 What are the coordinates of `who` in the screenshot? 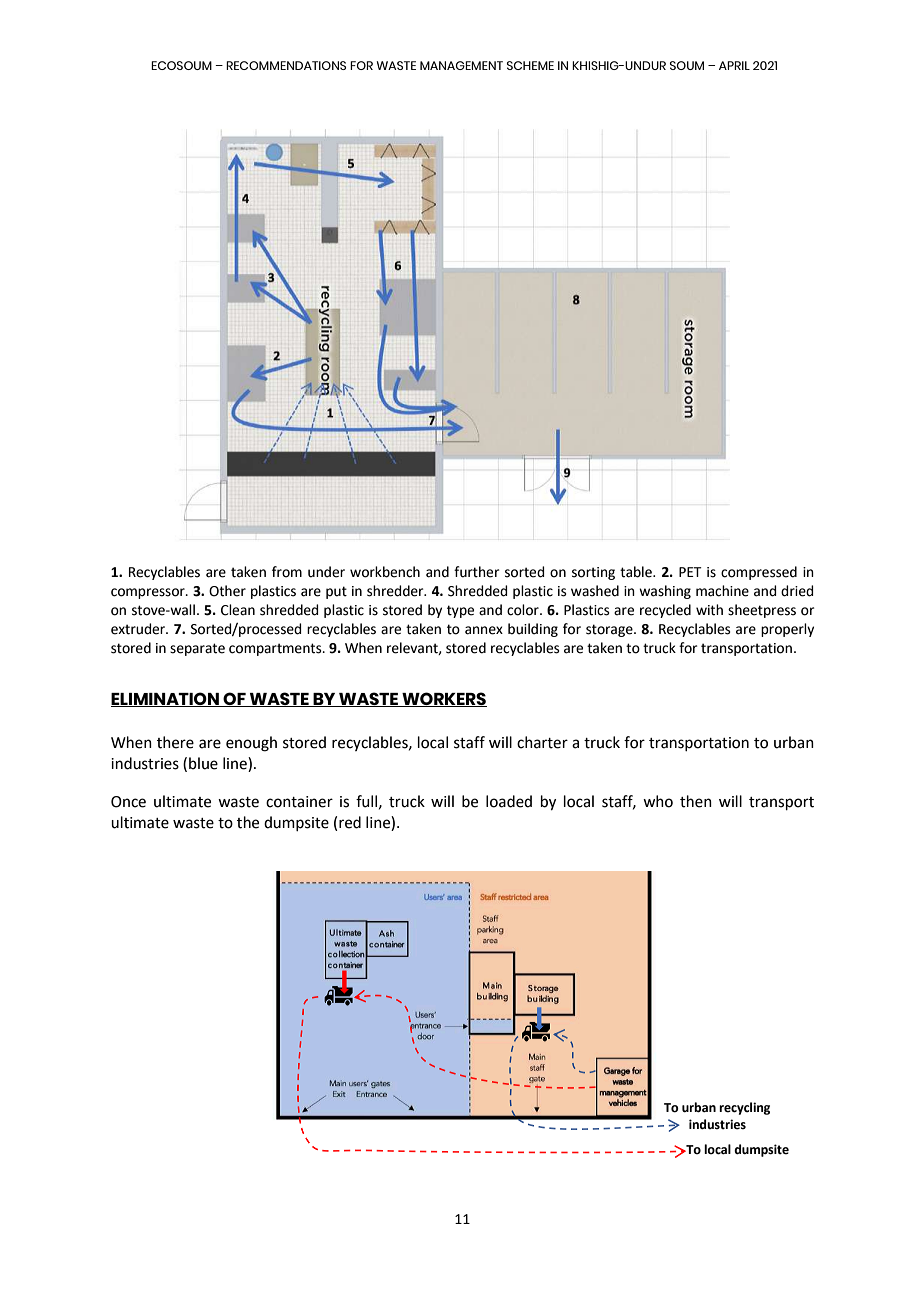 It's located at (658, 801).
